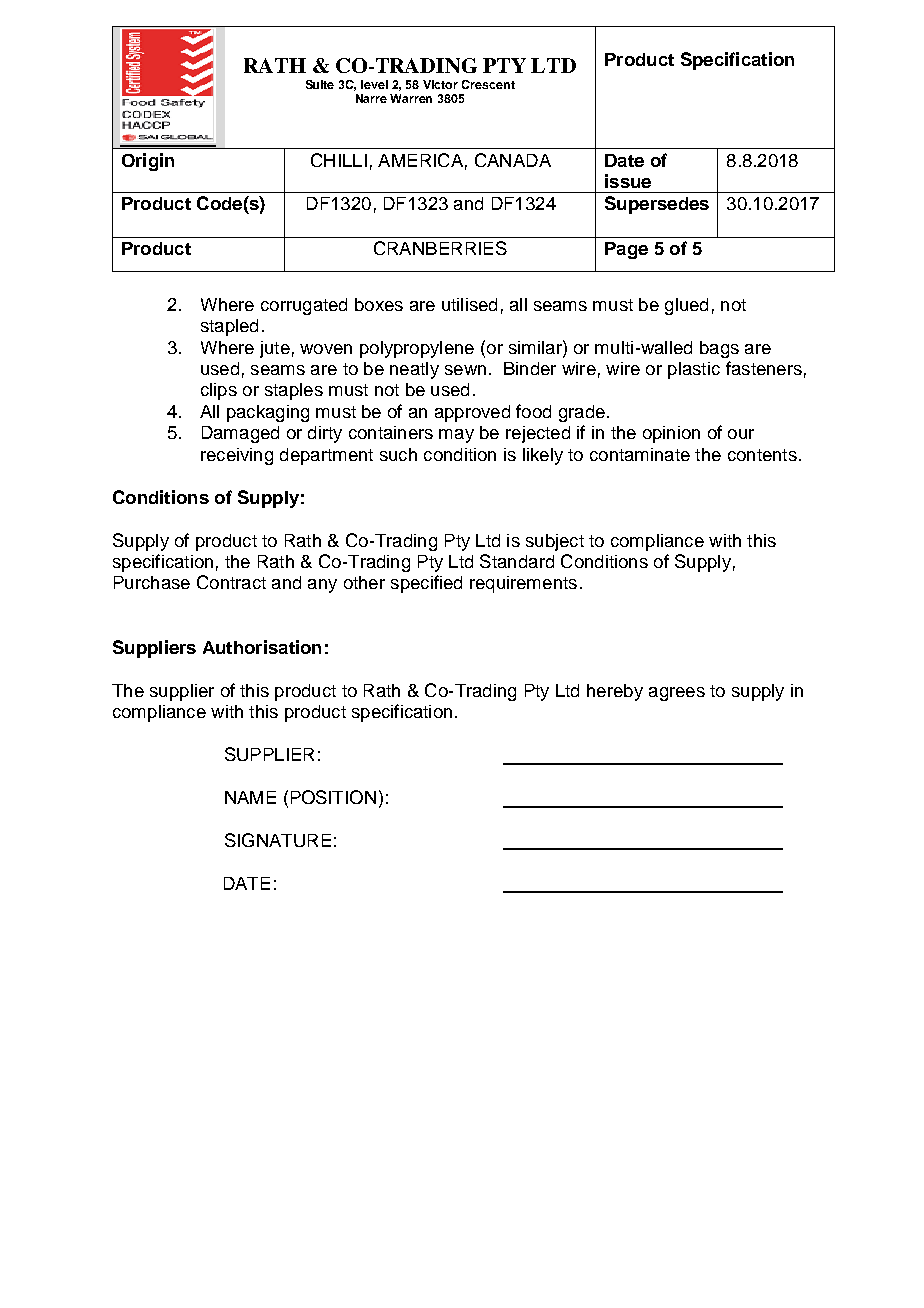 The image size is (924, 1308). I want to click on specified, so click(426, 584).
